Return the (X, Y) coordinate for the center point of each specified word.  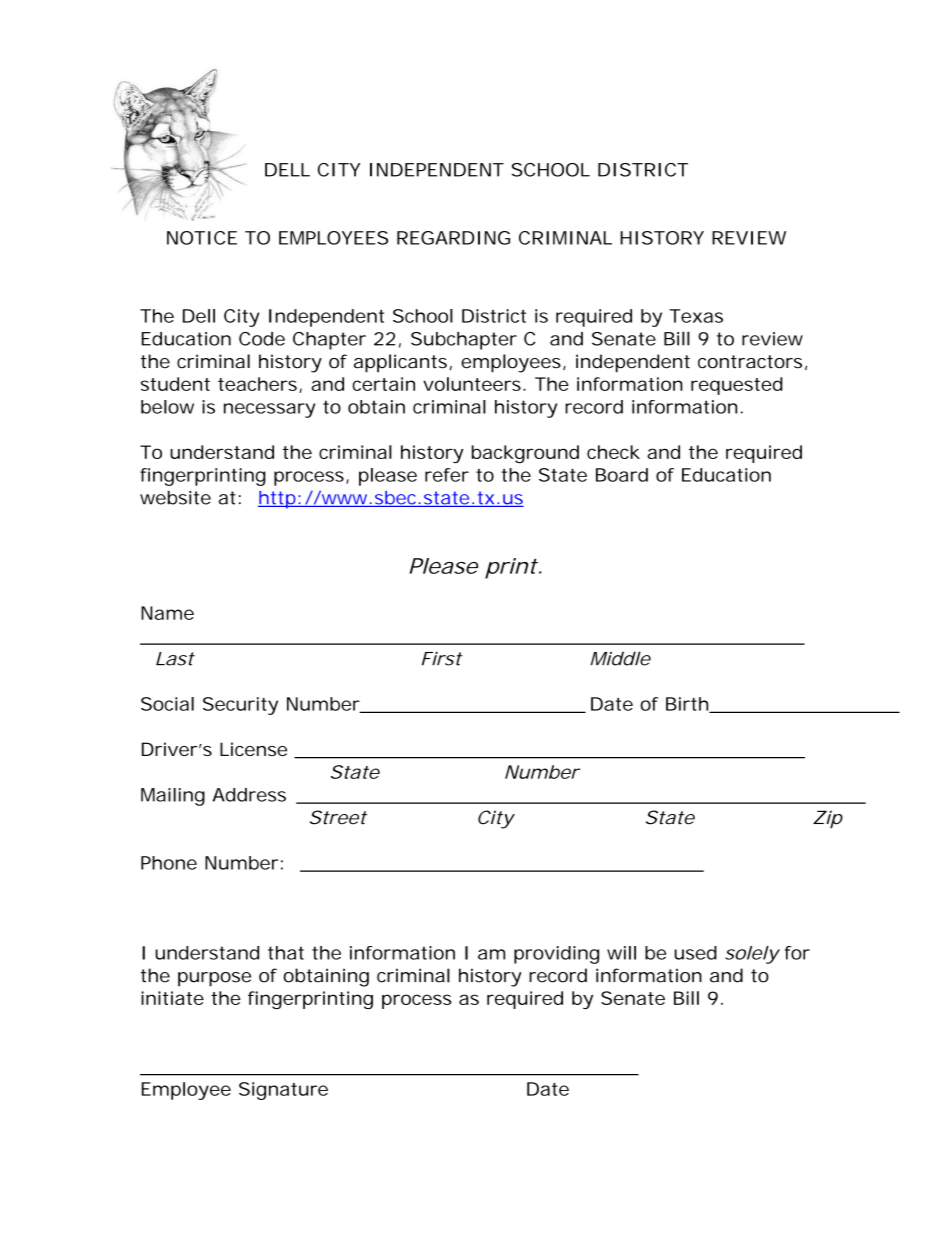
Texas (696, 316)
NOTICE (202, 238)
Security (240, 706)
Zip (828, 819)
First (442, 659)
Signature (283, 1091)
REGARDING (453, 238)
